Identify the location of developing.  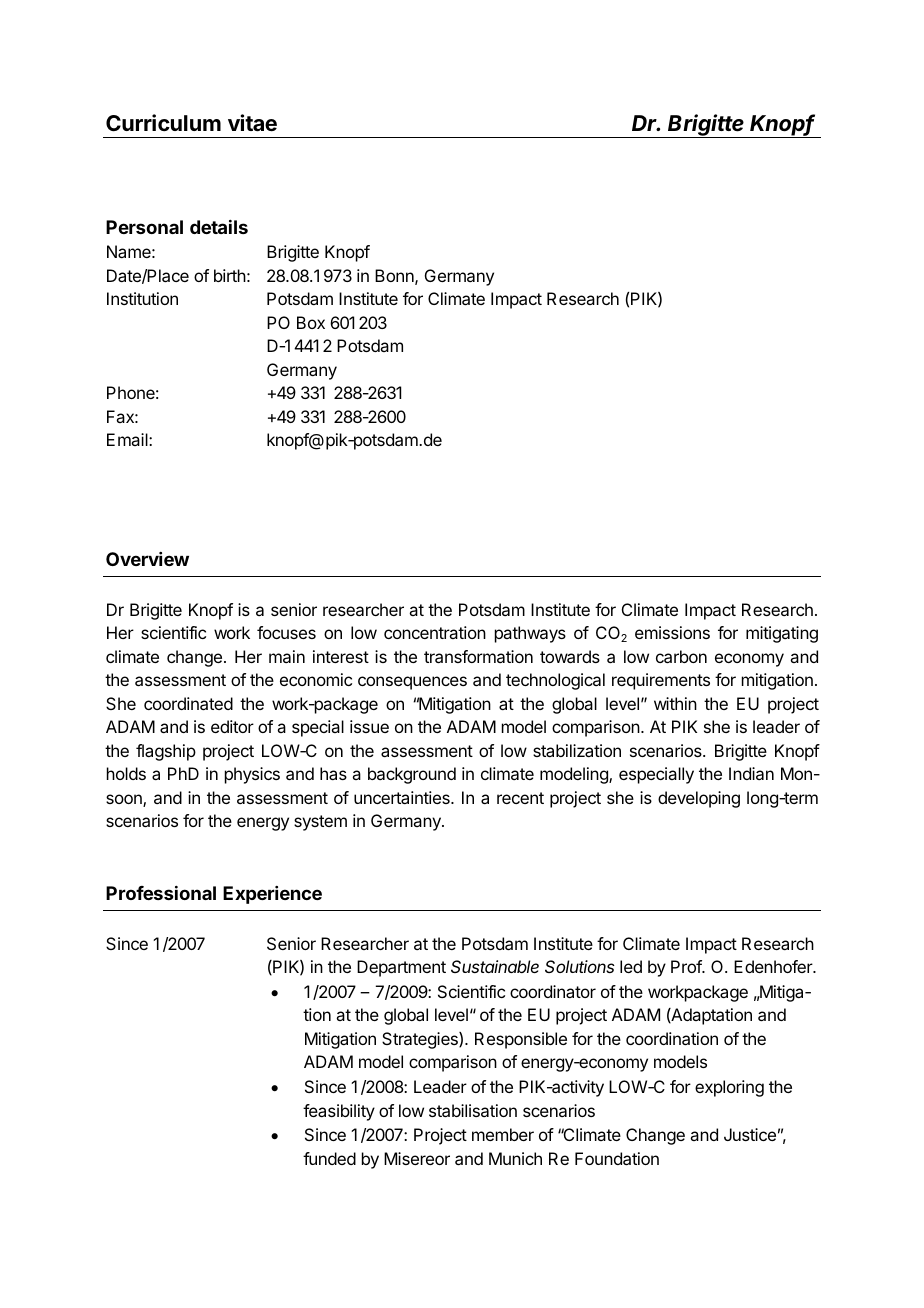
(699, 799).
